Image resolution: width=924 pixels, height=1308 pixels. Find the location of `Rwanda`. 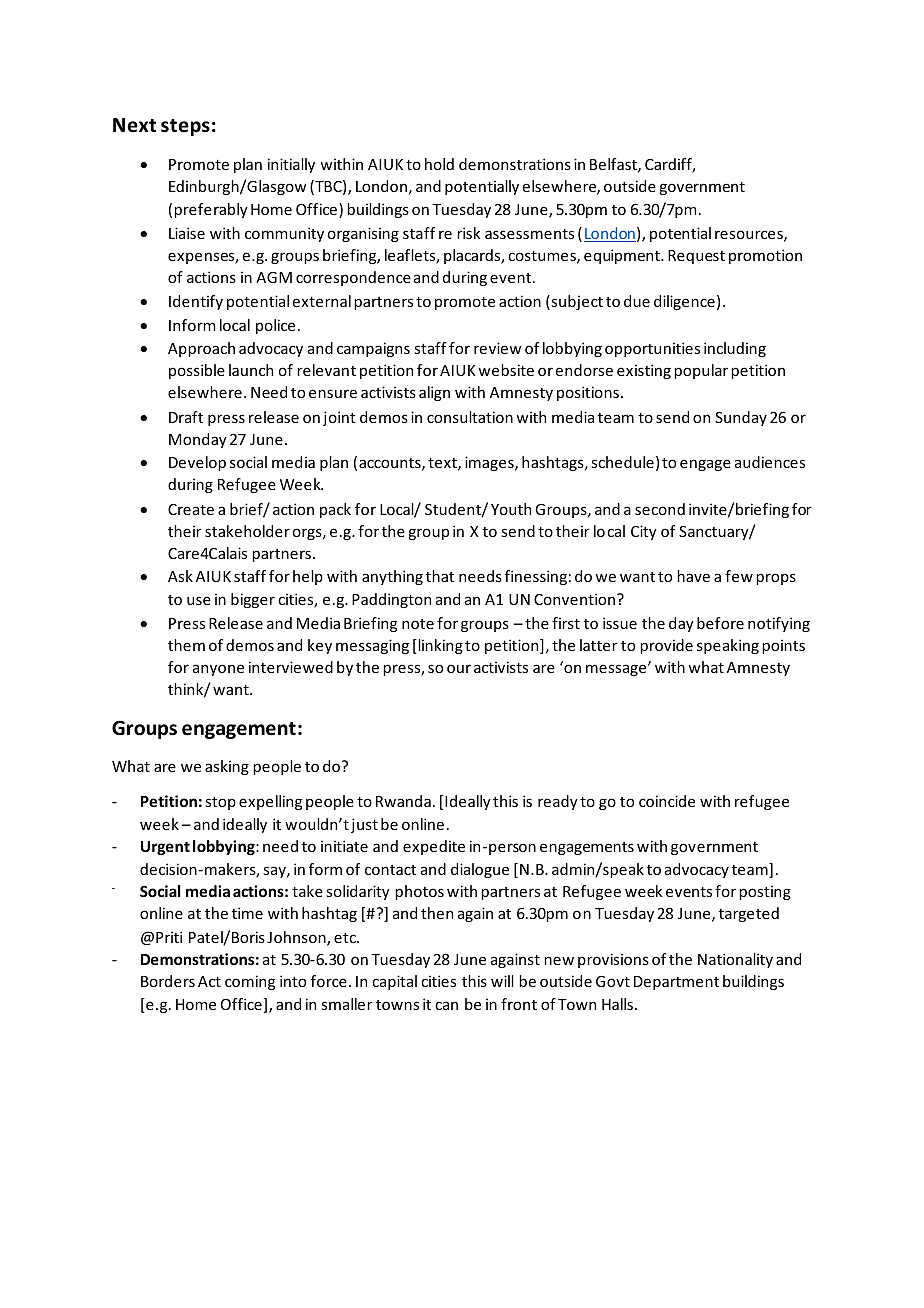

Rwanda is located at coordinates (403, 801).
